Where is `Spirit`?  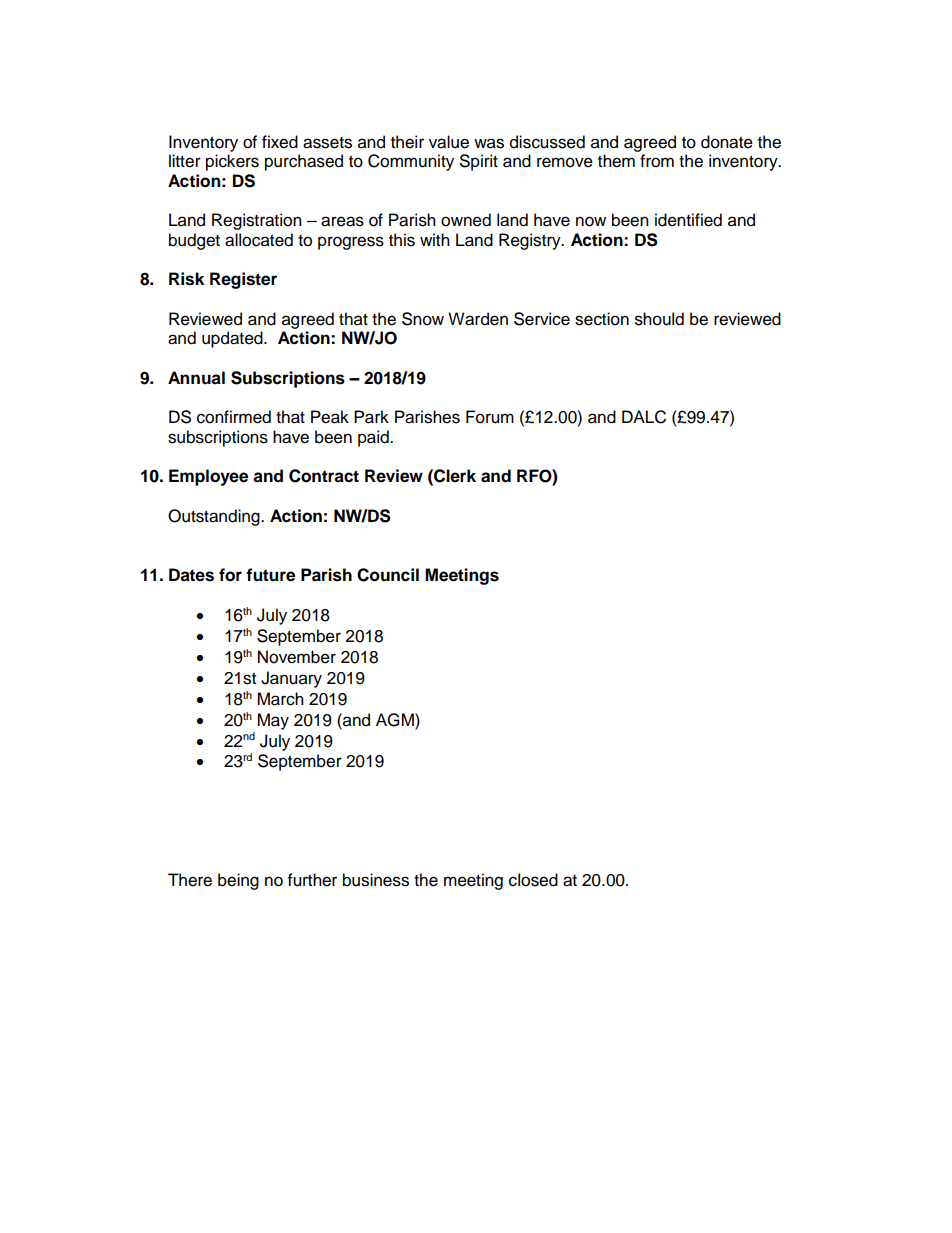
Spirit is located at coordinates (479, 162).
